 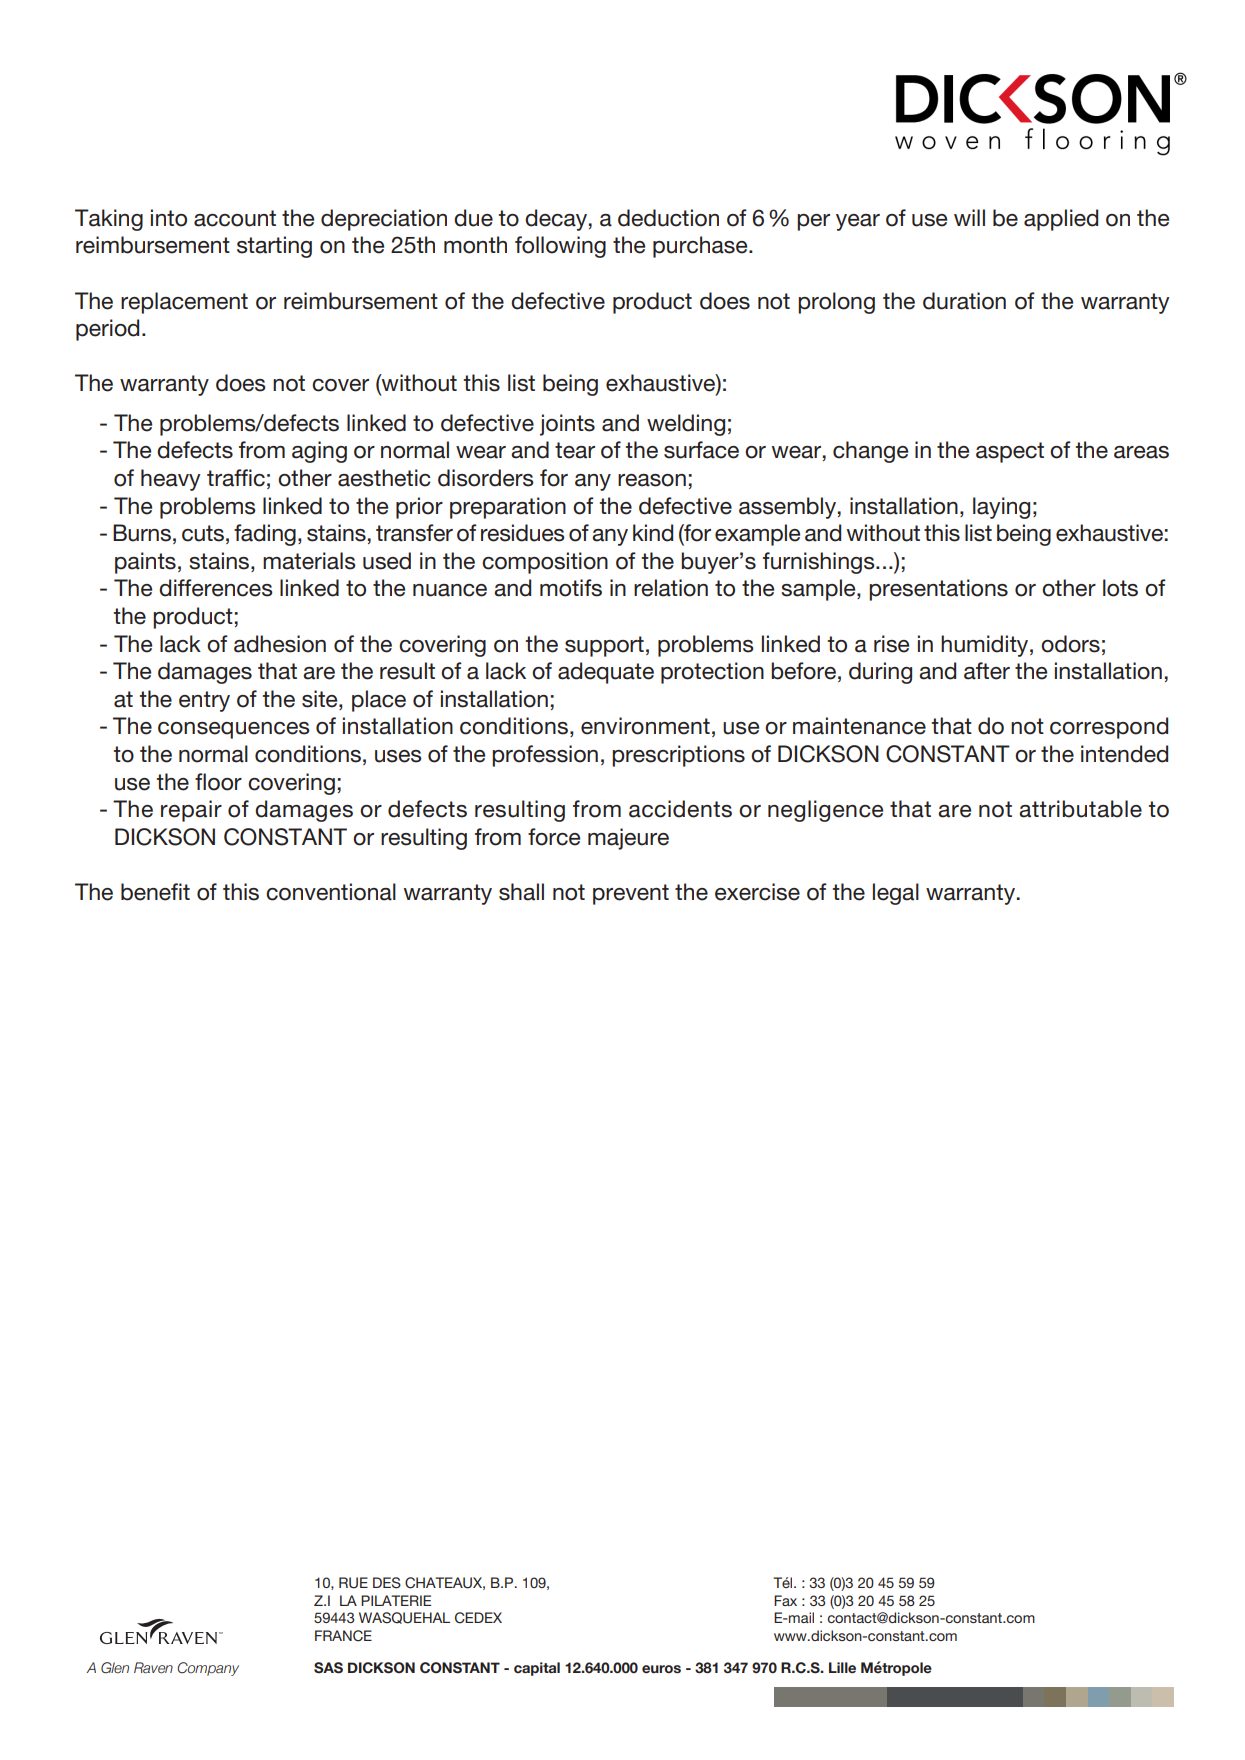 What do you see at coordinates (234, 730) in the screenshot?
I see `consequences` at bounding box center [234, 730].
